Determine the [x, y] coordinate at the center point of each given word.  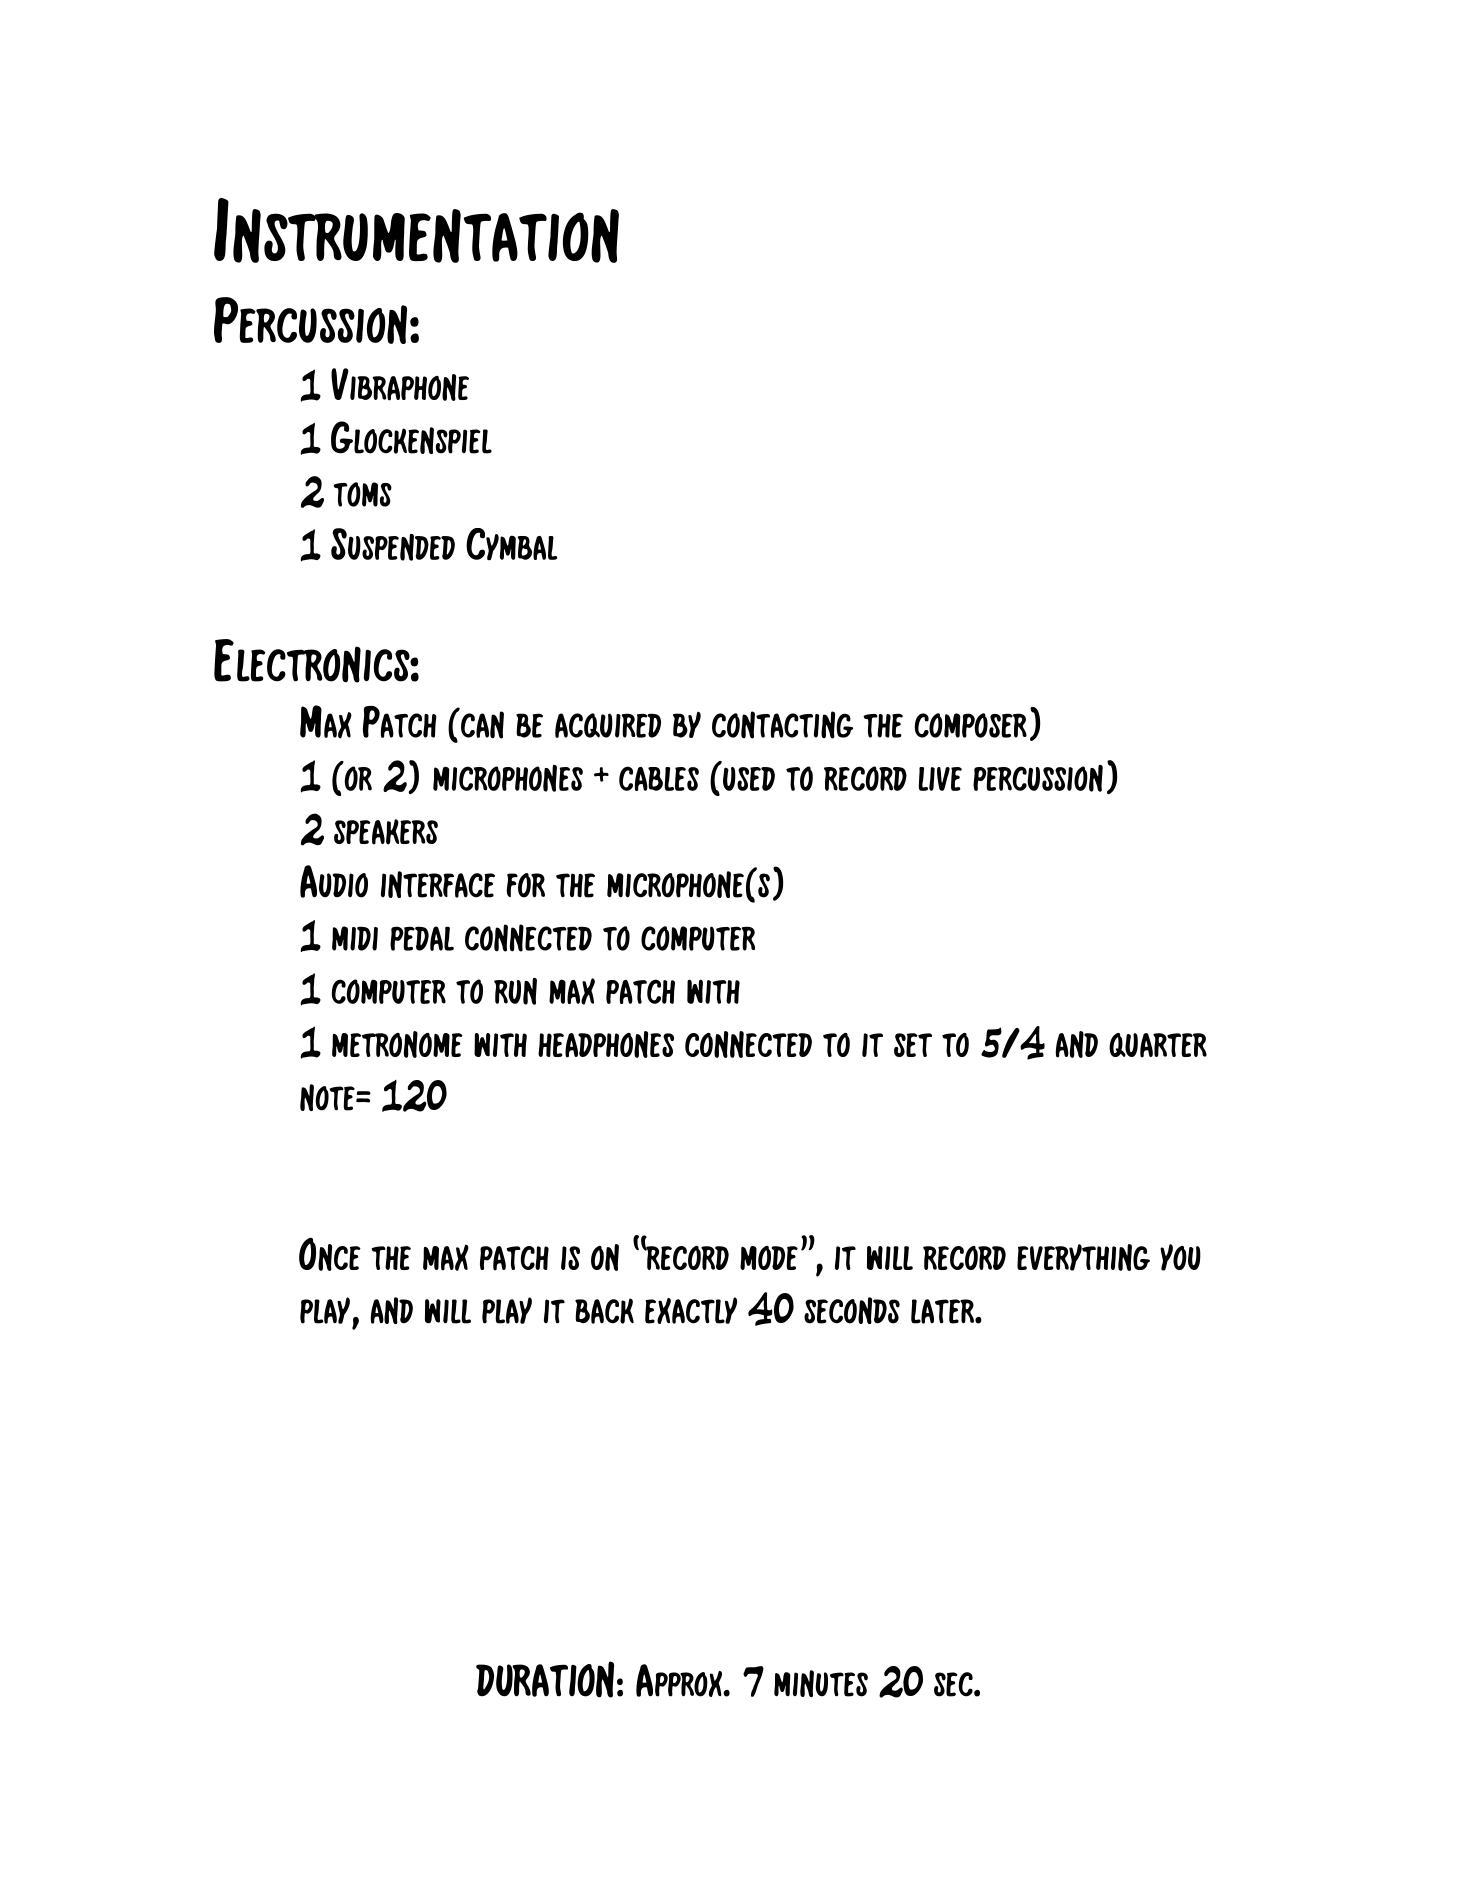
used [749, 779]
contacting [782, 725]
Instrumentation [416, 230]
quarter [1158, 1045]
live [940, 779]
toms [362, 494]
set [913, 1045]
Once [330, 1254]
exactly [691, 1310]
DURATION [545, 1679]
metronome [397, 1044]
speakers [386, 832]
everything [1083, 1257]
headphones [606, 1044]
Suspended [393, 544]
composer [971, 725]
